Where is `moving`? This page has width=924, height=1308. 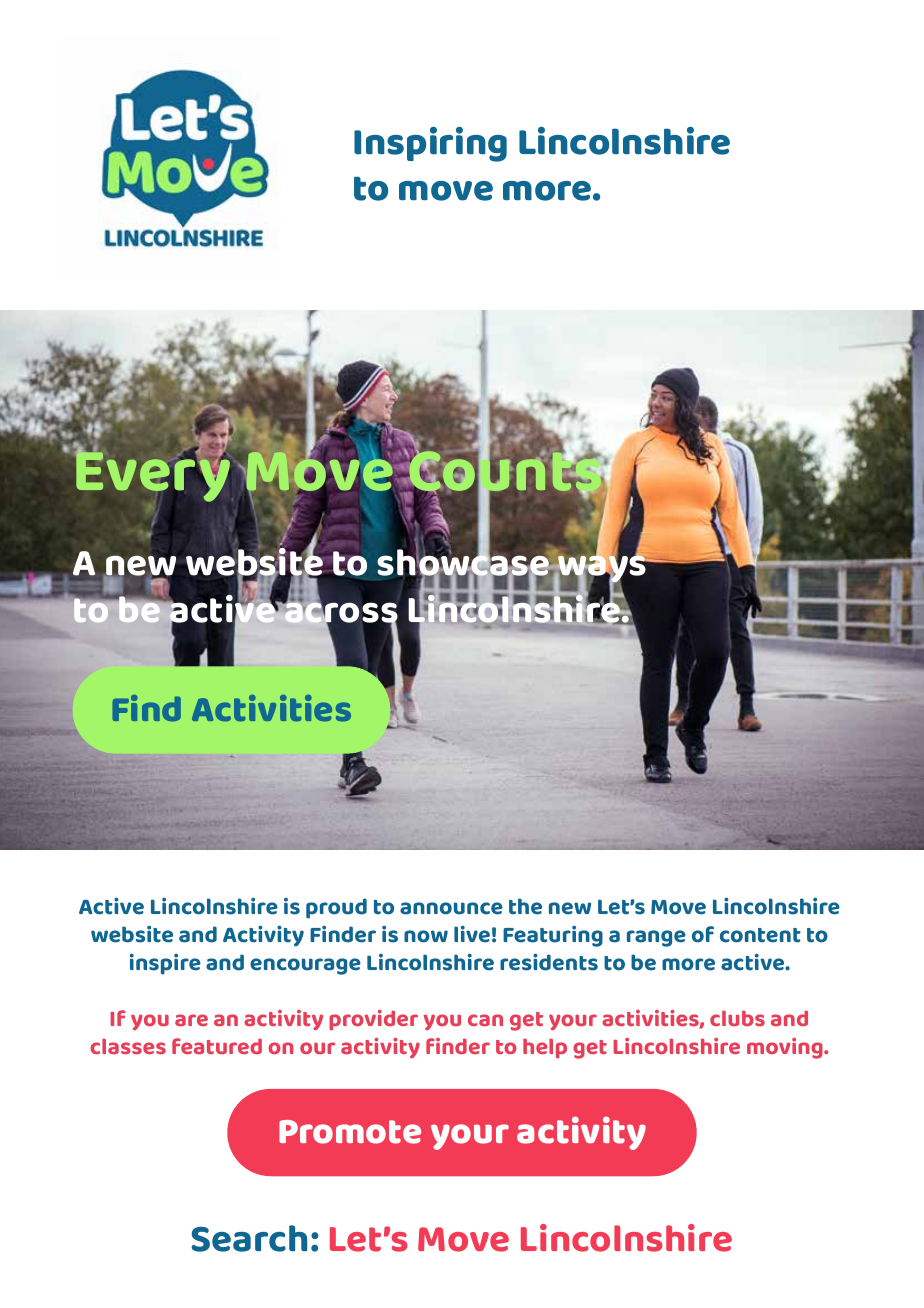
moving is located at coordinates (786, 1048).
